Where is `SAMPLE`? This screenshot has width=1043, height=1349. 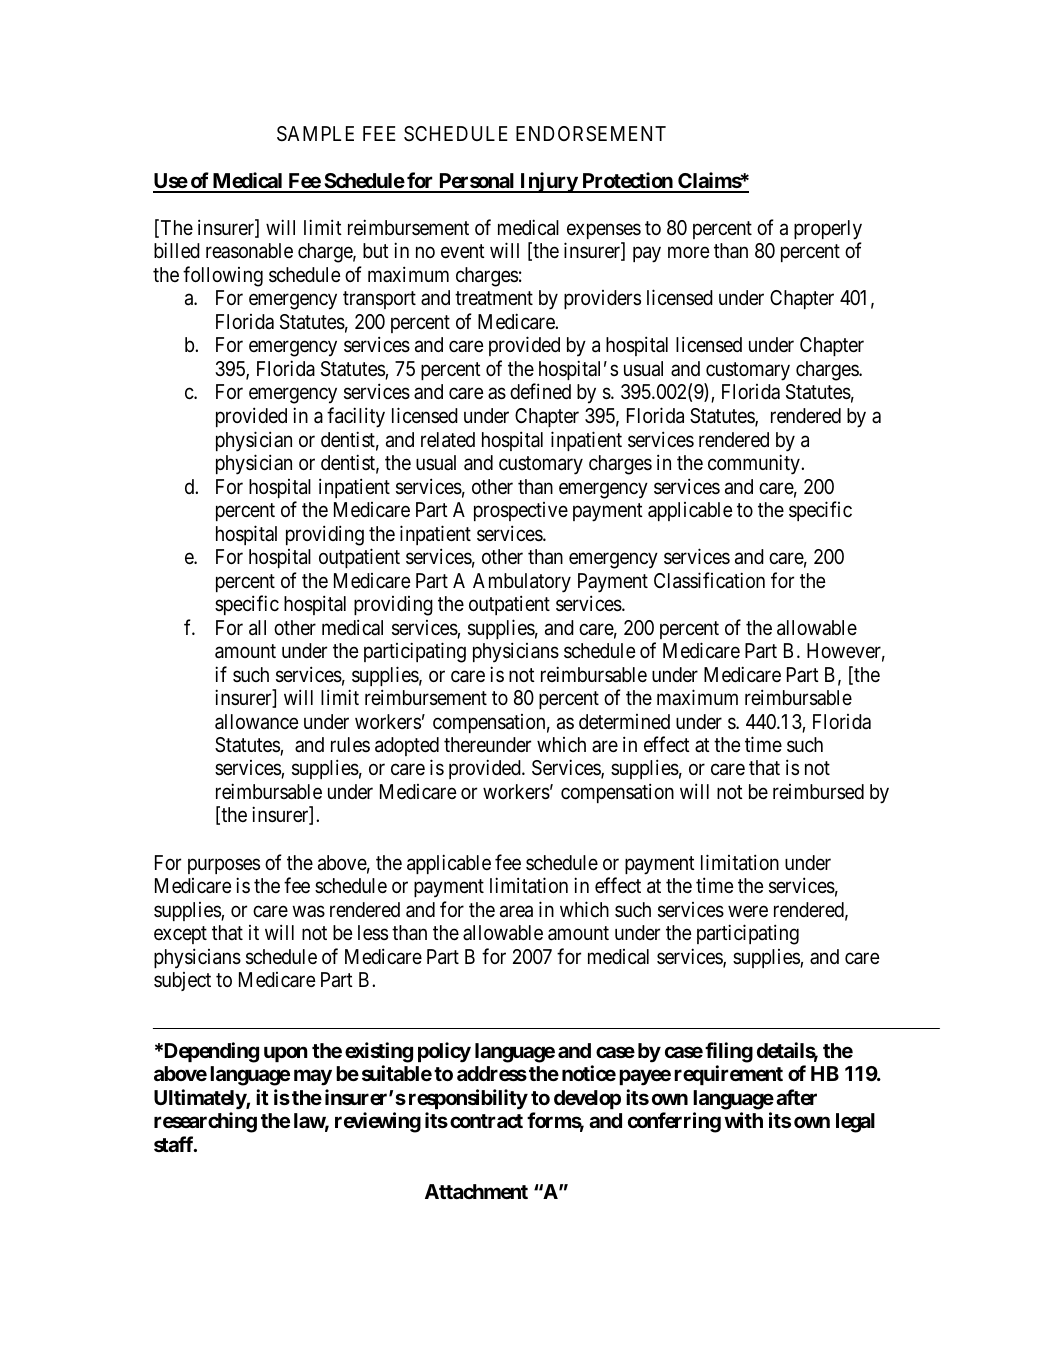 SAMPLE is located at coordinates (315, 134).
